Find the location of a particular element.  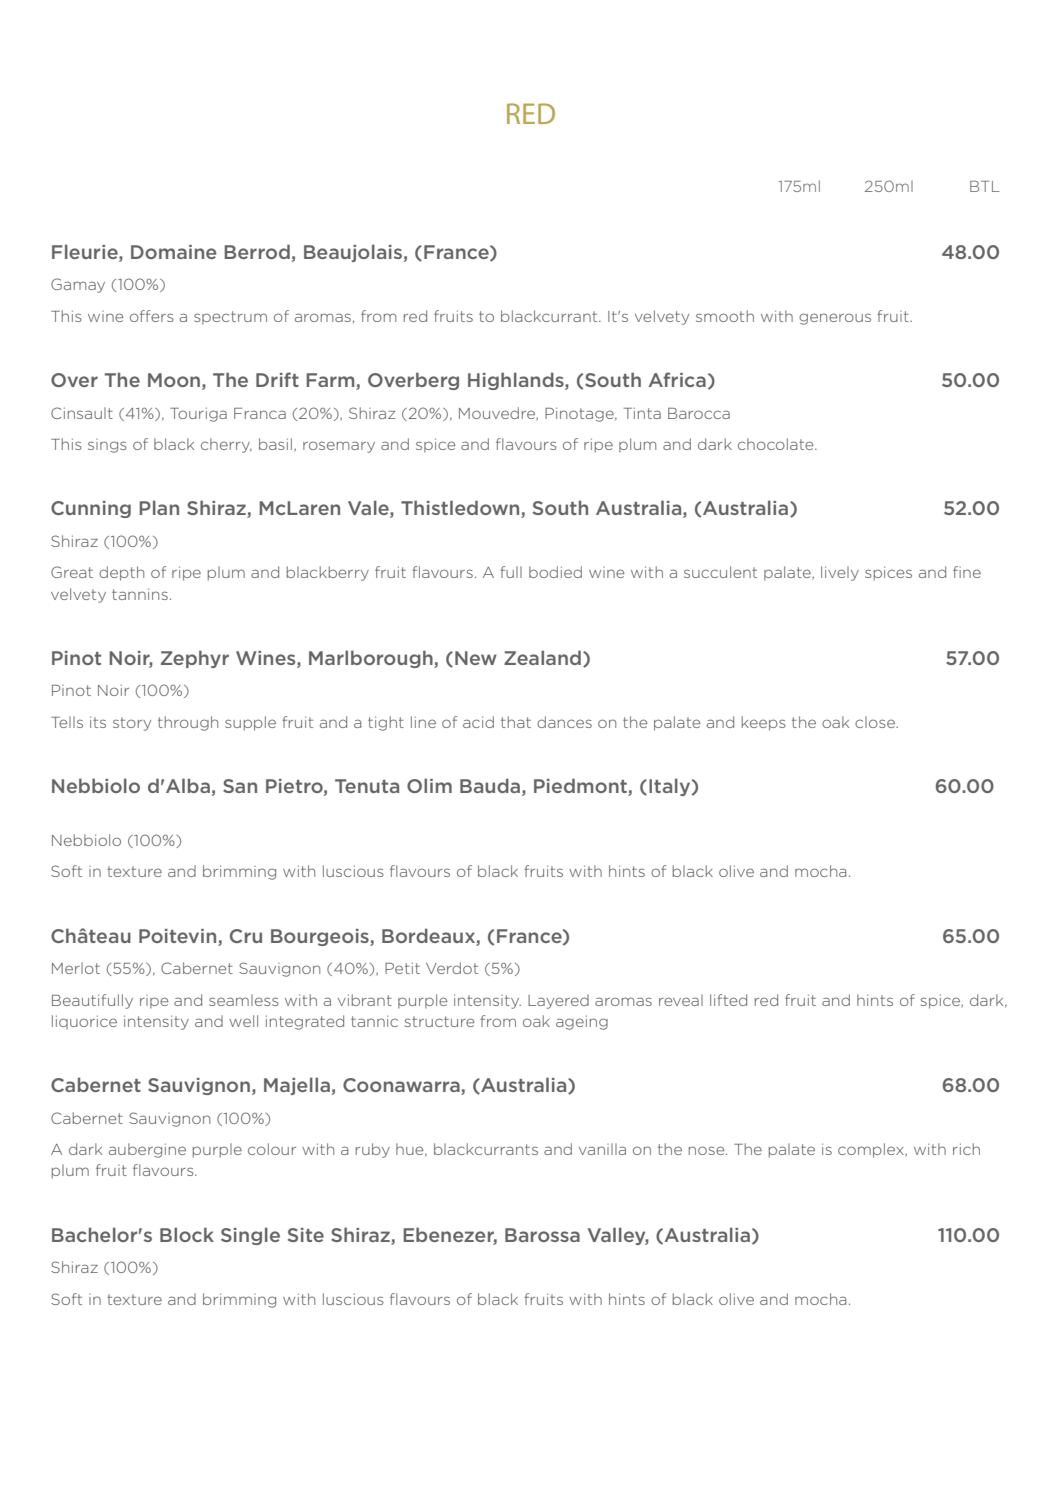

BTL is located at coordinates (985, 186).
